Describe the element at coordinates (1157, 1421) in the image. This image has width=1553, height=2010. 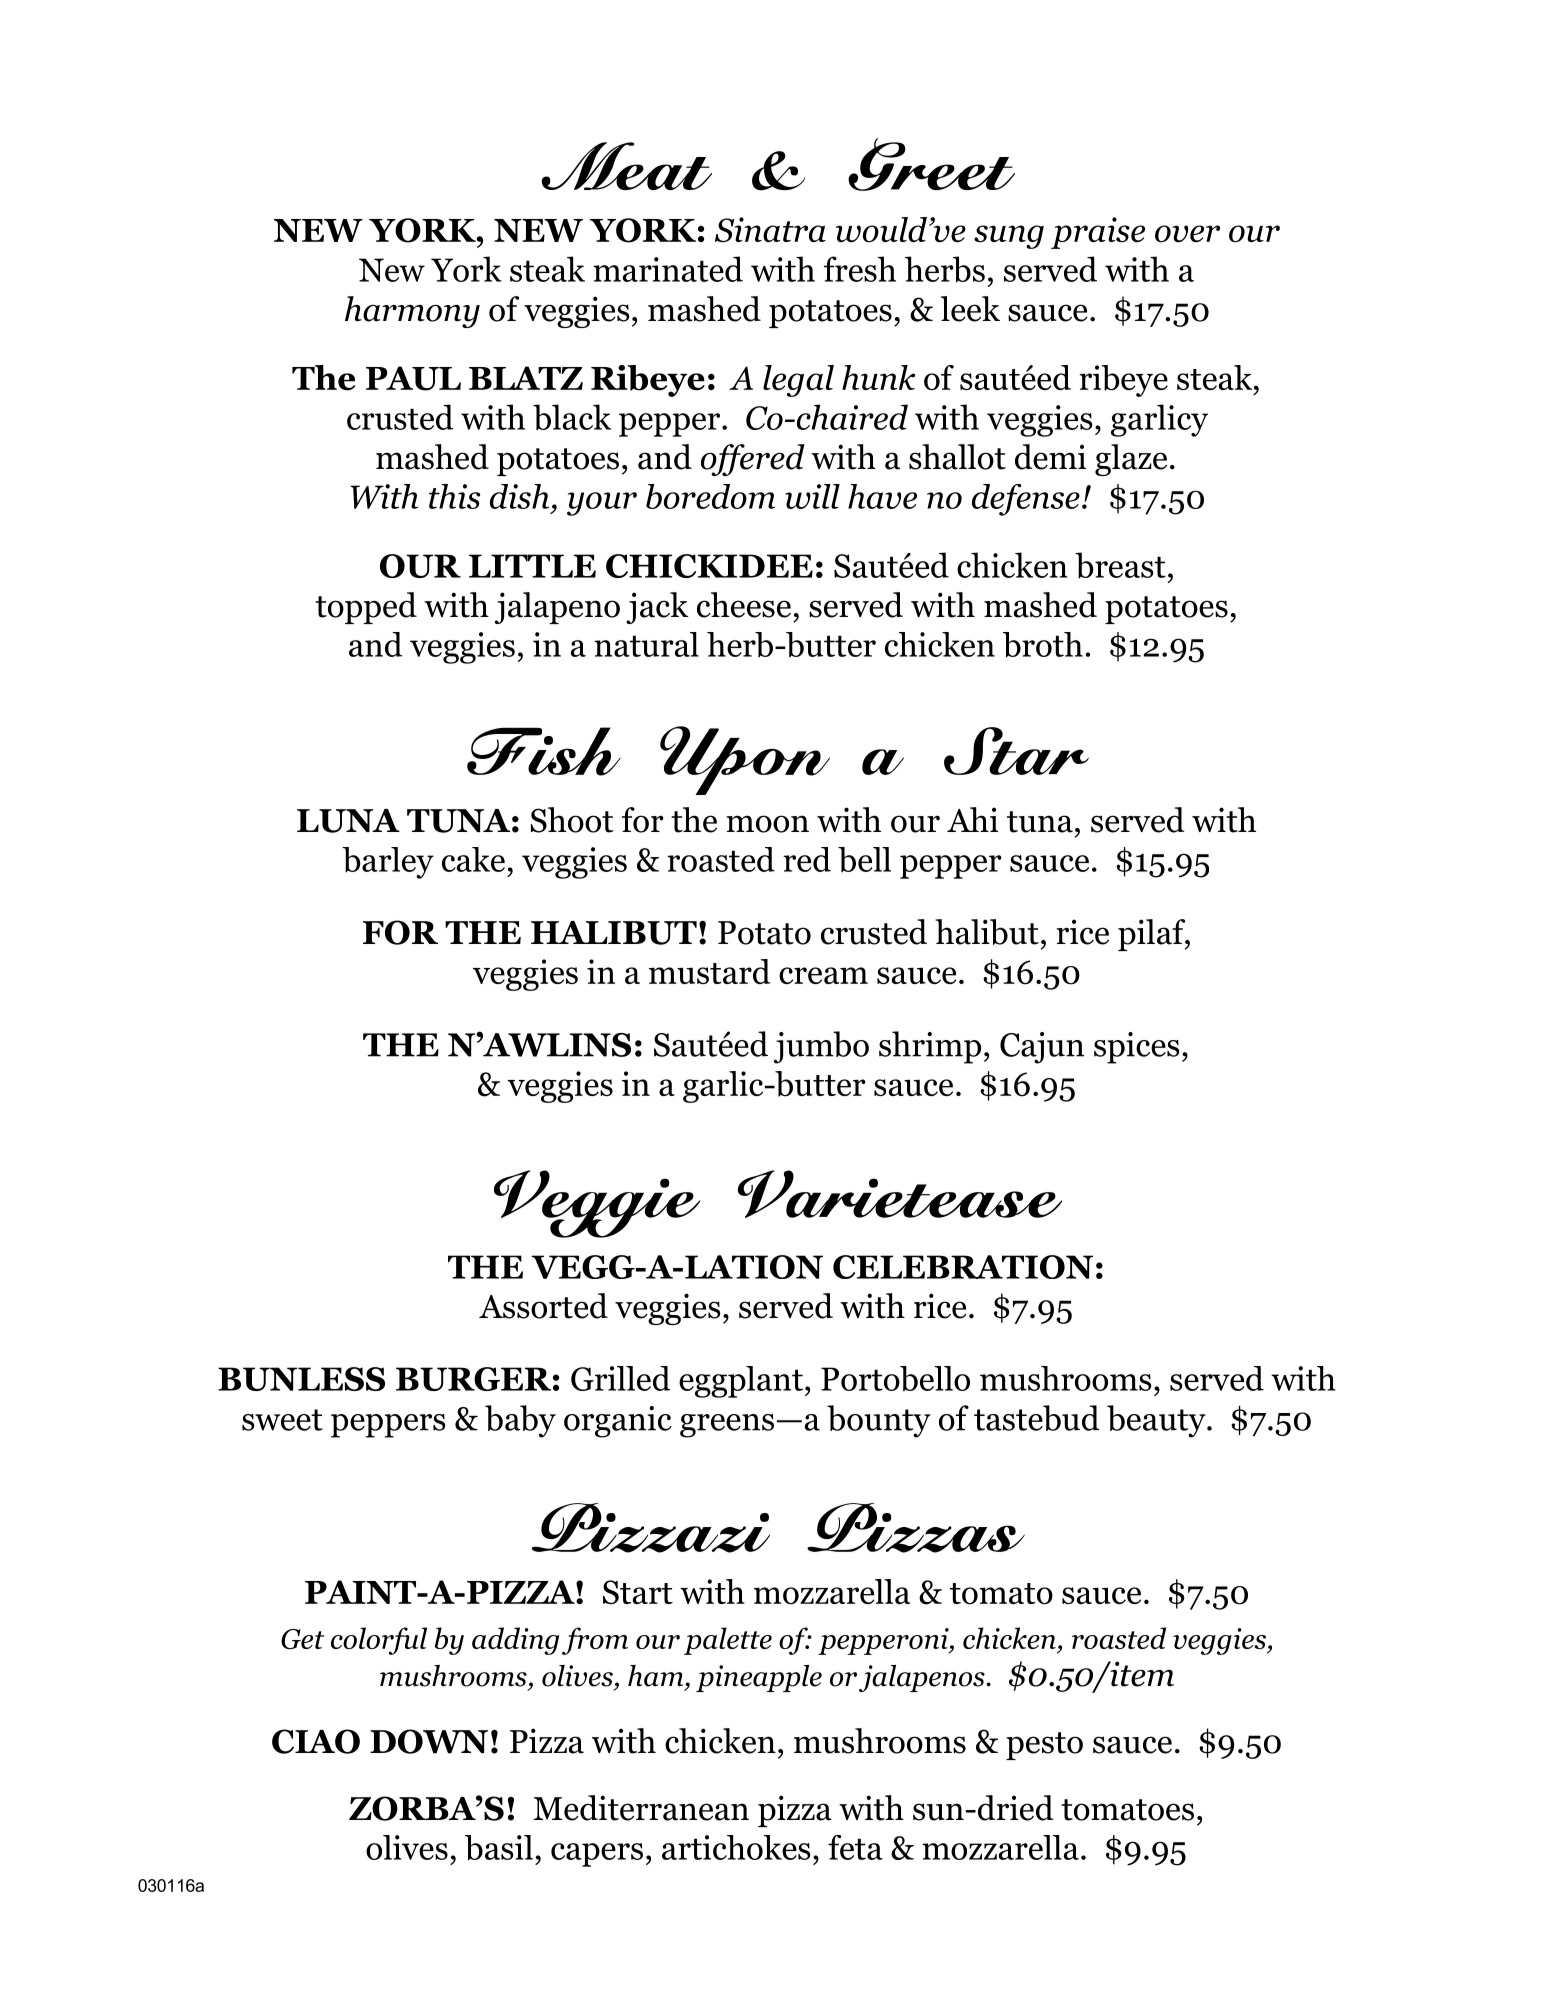
I see `beauty` at that location.
